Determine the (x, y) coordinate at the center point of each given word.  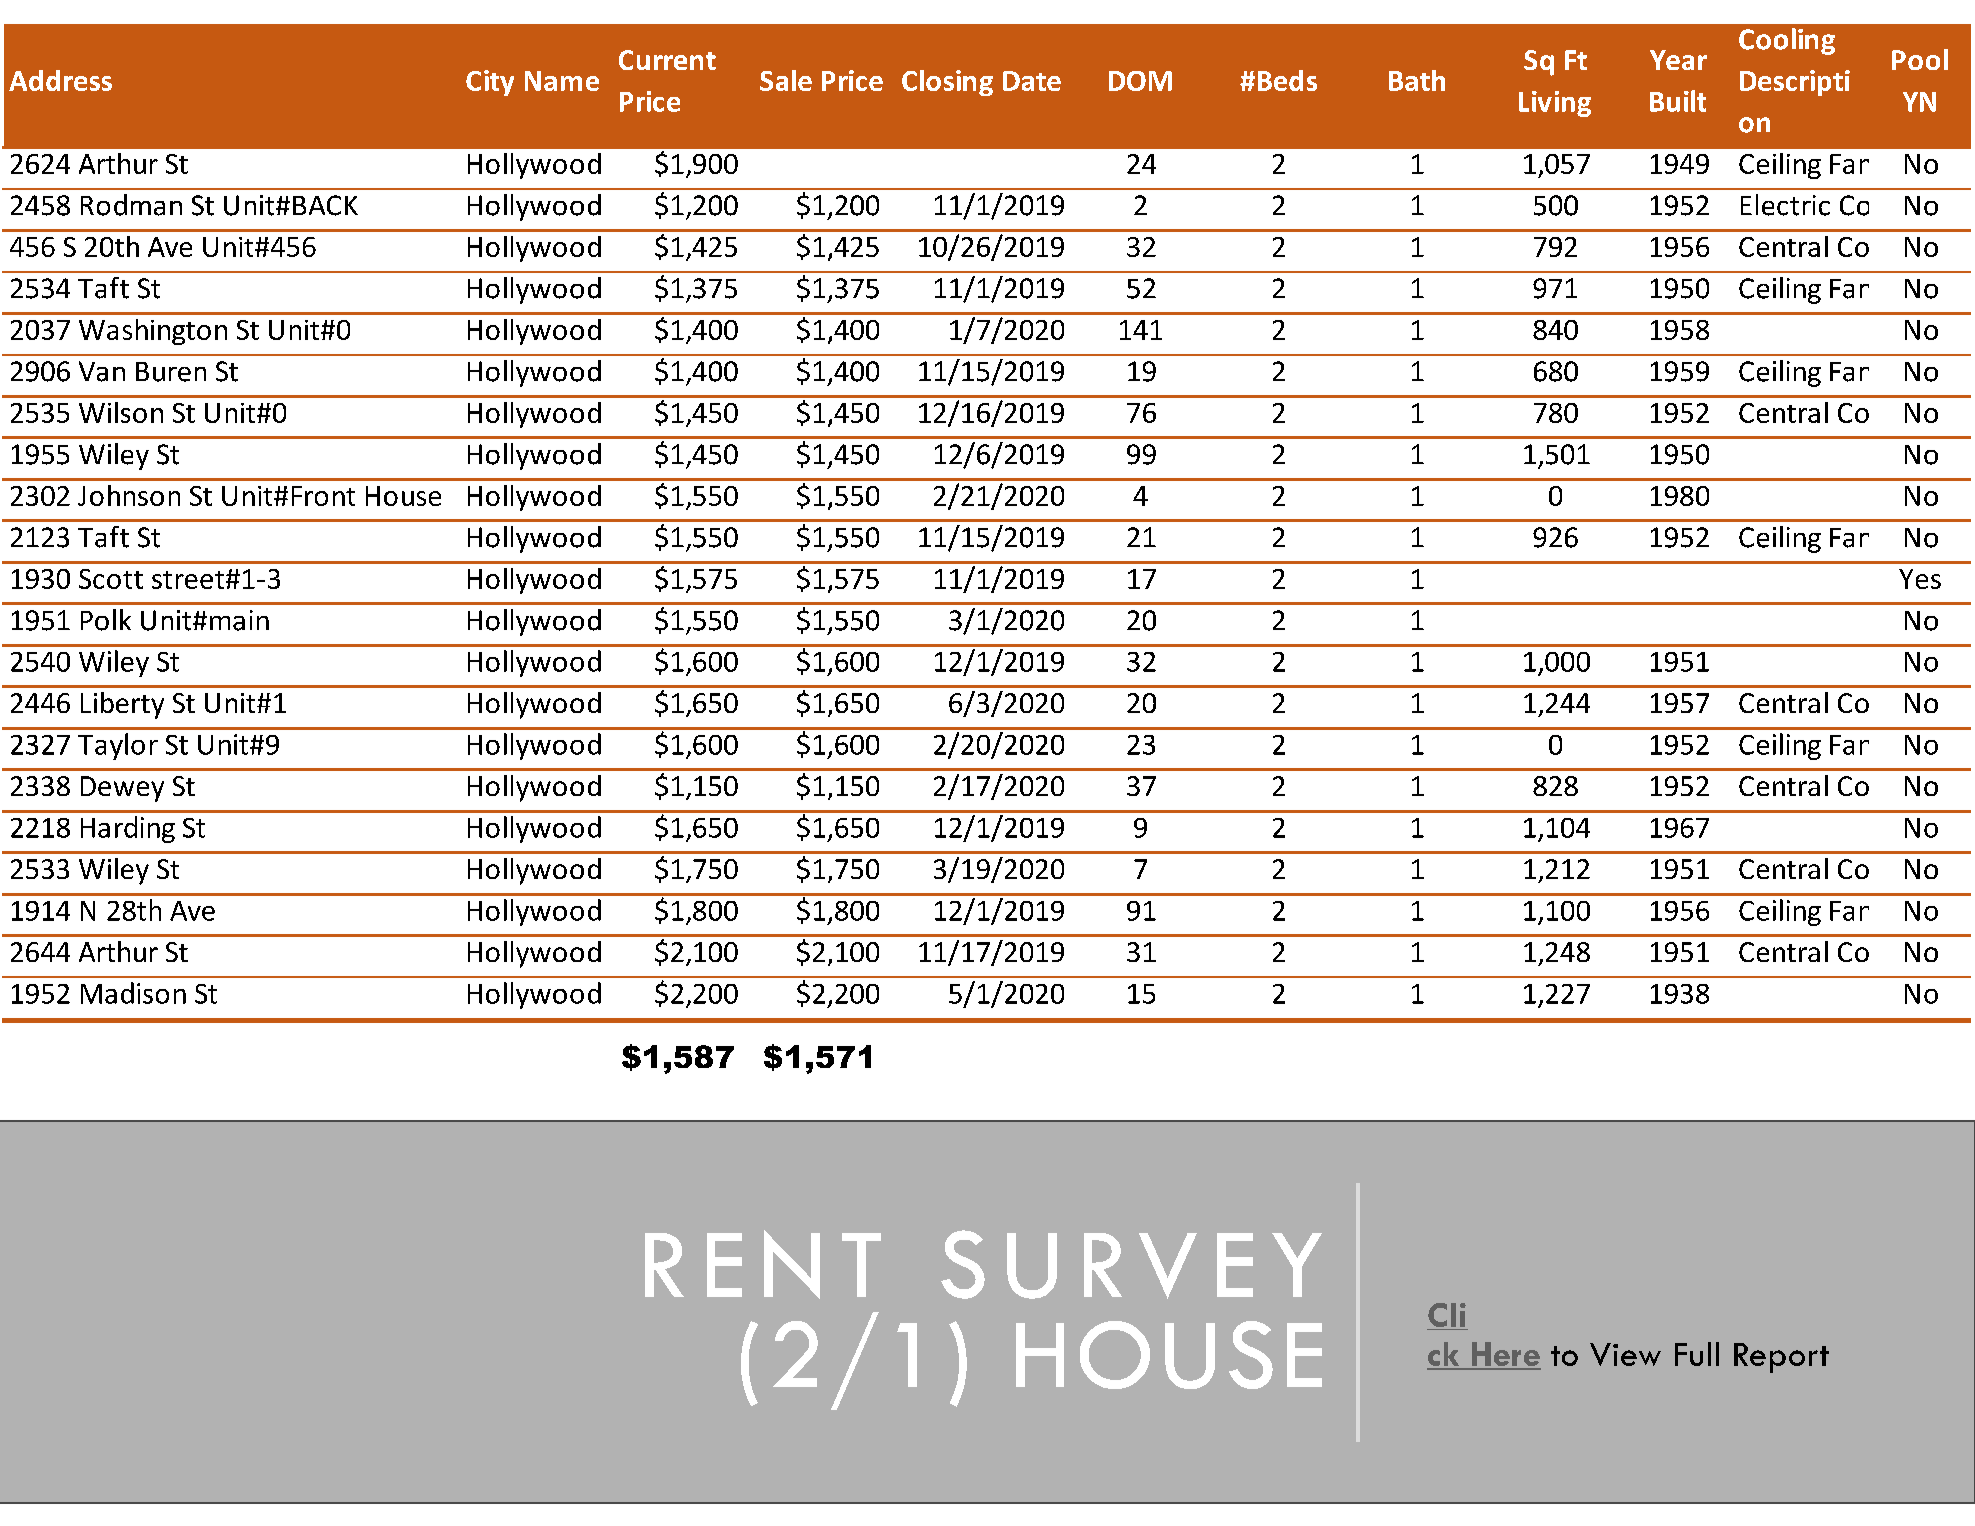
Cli (1447, 1316)
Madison (133, 993)
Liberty (122, 705)
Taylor (118, 746)
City (490, 83)
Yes (1920, 579)
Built (1678, 101)
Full (1697, 1354)
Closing (947, 83)
